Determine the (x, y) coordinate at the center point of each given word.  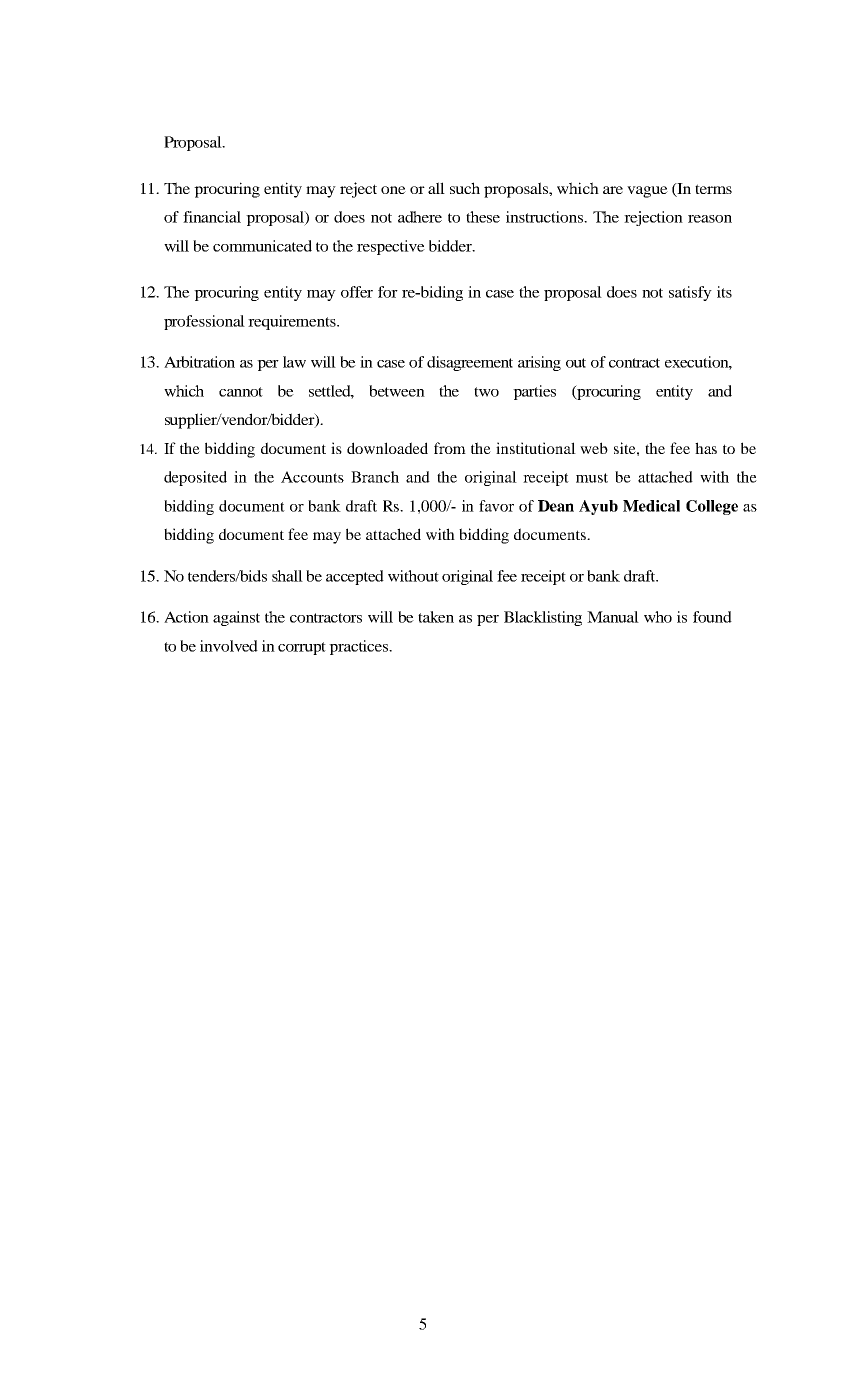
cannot (241, 392)
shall (287, 576)
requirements (293, 322)
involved (229, 646)
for (388, 292)
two (486, 392)
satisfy (690, 293)
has (706, 448)
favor (496, 506)
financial (212, 217)
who (658, 617)
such (465, 188)
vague (647, 192)
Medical (651, 506)
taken (436, 617)
